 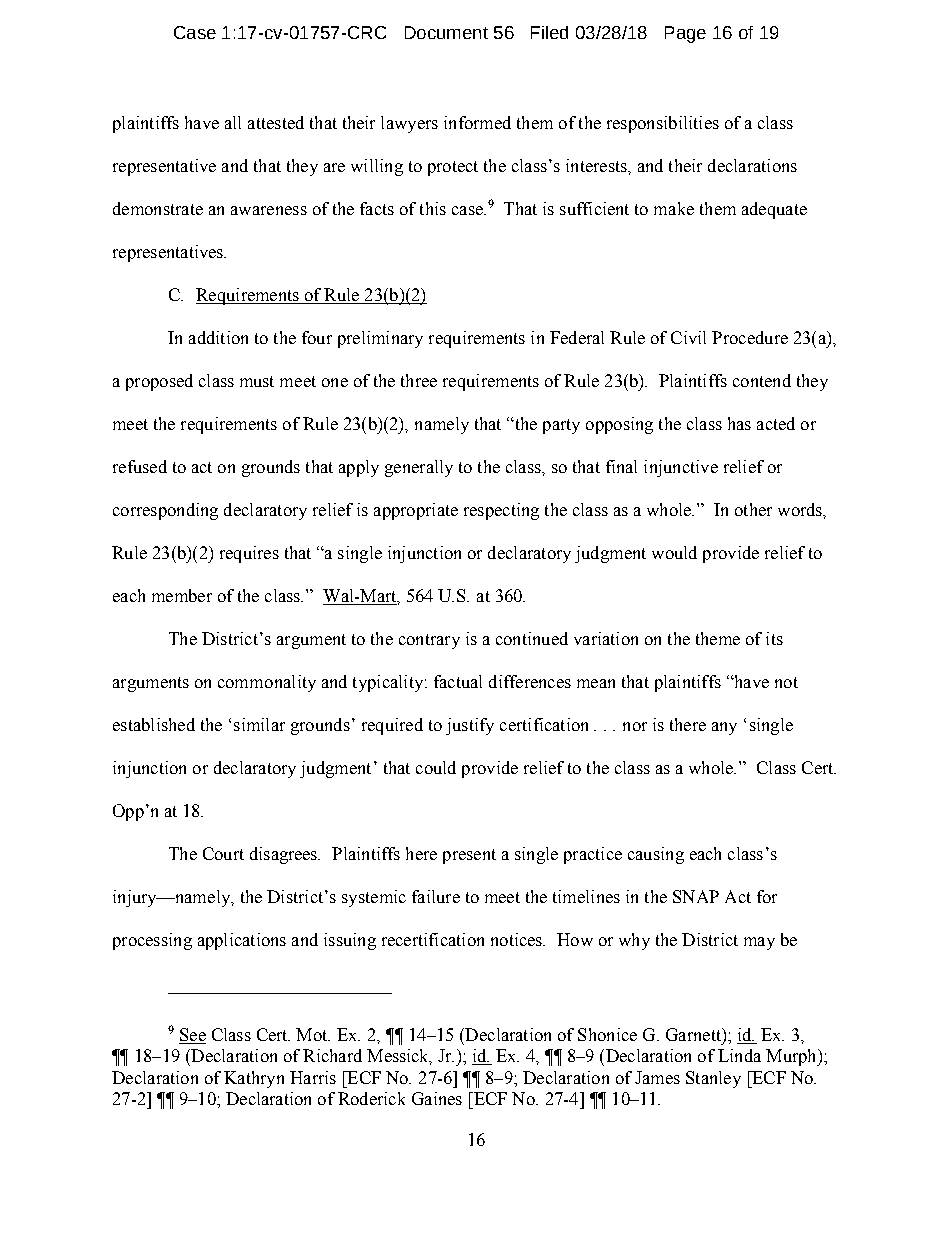 What do you see at coordinates (437, 1098) in the screenshot?
I see `Gaines` at bounding box center [437, 1098].
